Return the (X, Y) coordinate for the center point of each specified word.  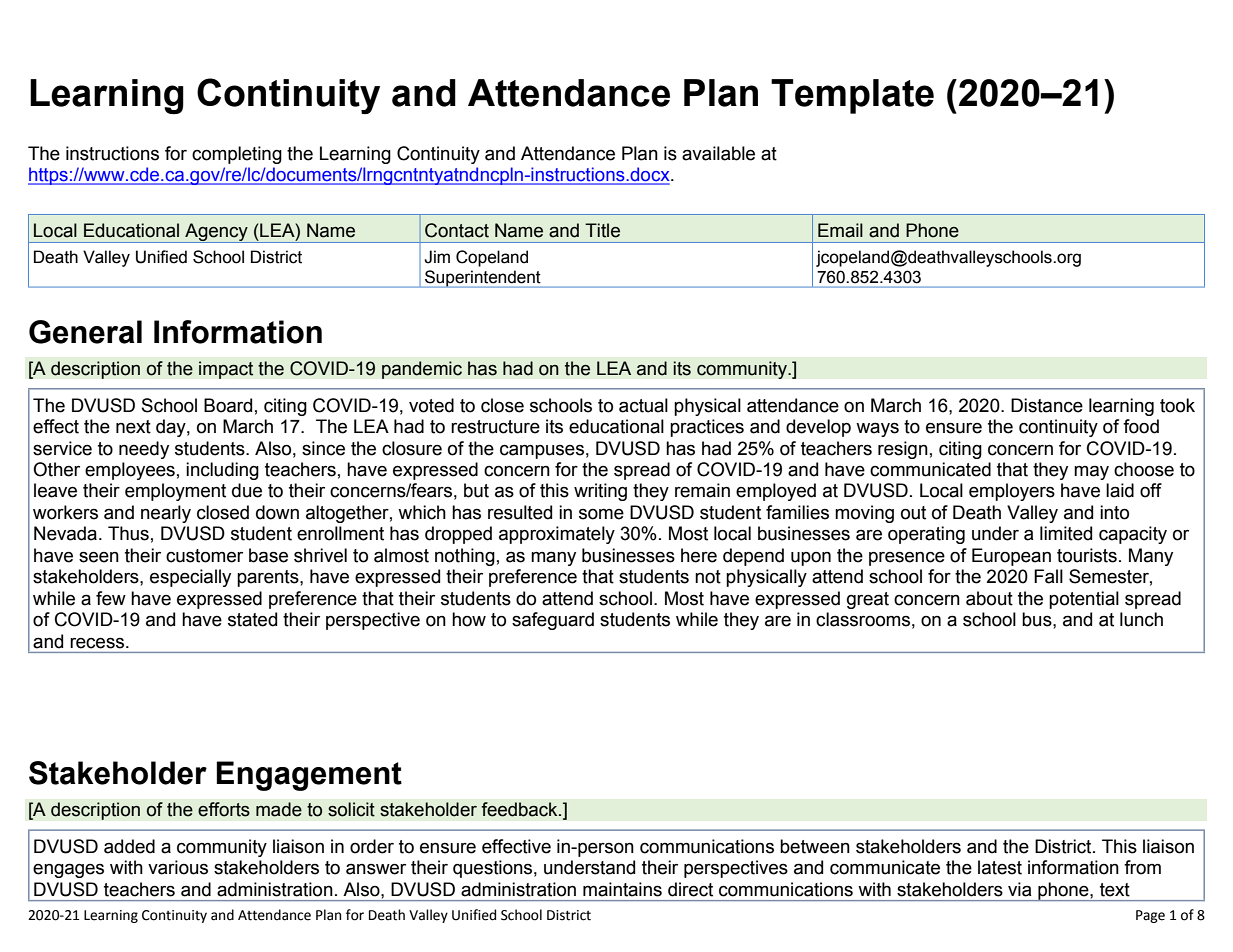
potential (1084, 600)
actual (643, 405)
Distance (1047, 405)
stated (252, 619)
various (178, 867)
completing (237, 155)
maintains (622, 889)
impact (226, 370)
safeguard (553, 621)
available (718, 153)
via (1019, 889)
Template (852, 96)
